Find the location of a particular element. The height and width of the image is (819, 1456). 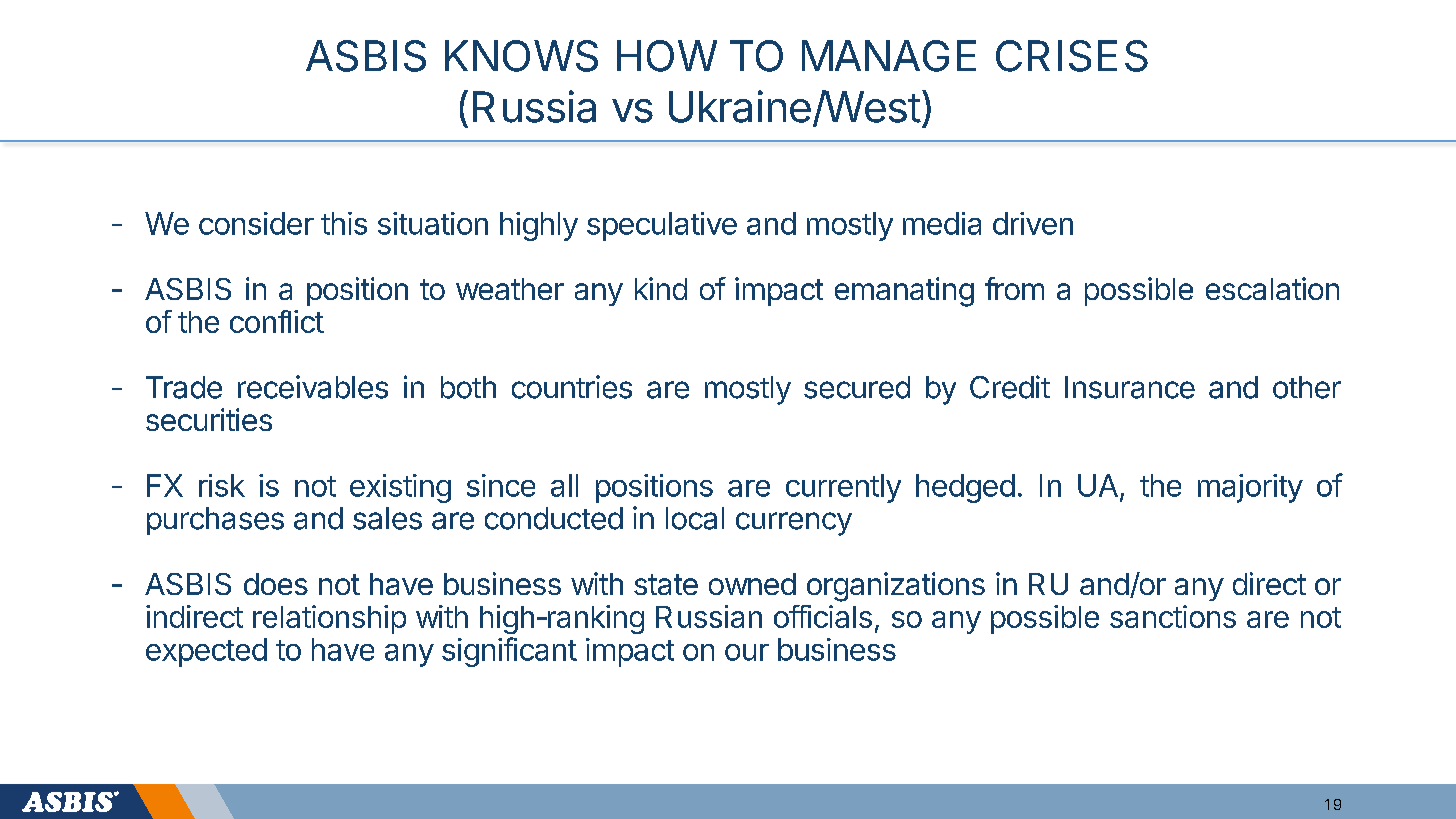

securities is located at coordinates (209, 419).
